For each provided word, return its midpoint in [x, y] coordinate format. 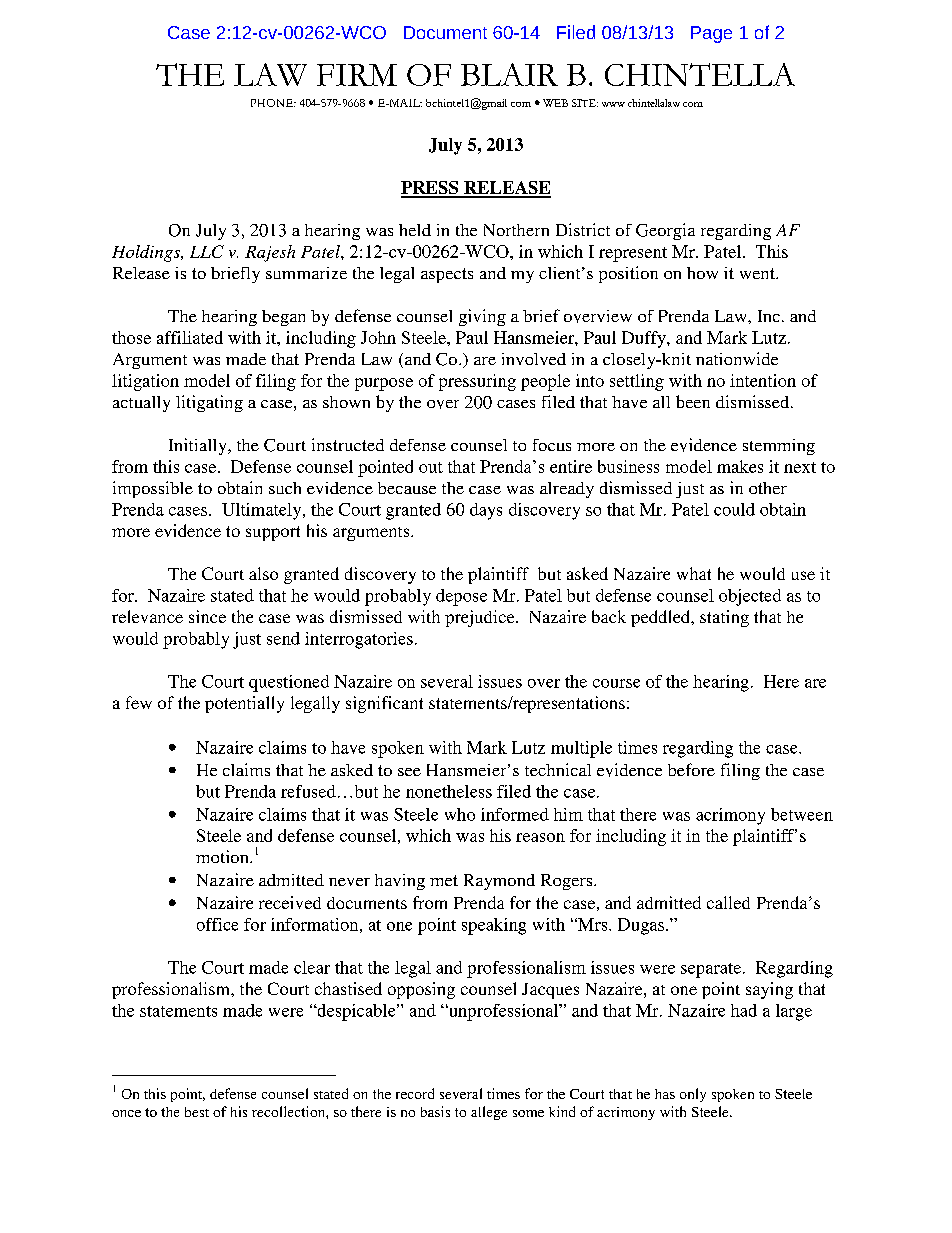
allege [489, 1113]
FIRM [357, 75]
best [197, 1112]
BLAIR [509, 74]
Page [711, 34]
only [693, 1095]
